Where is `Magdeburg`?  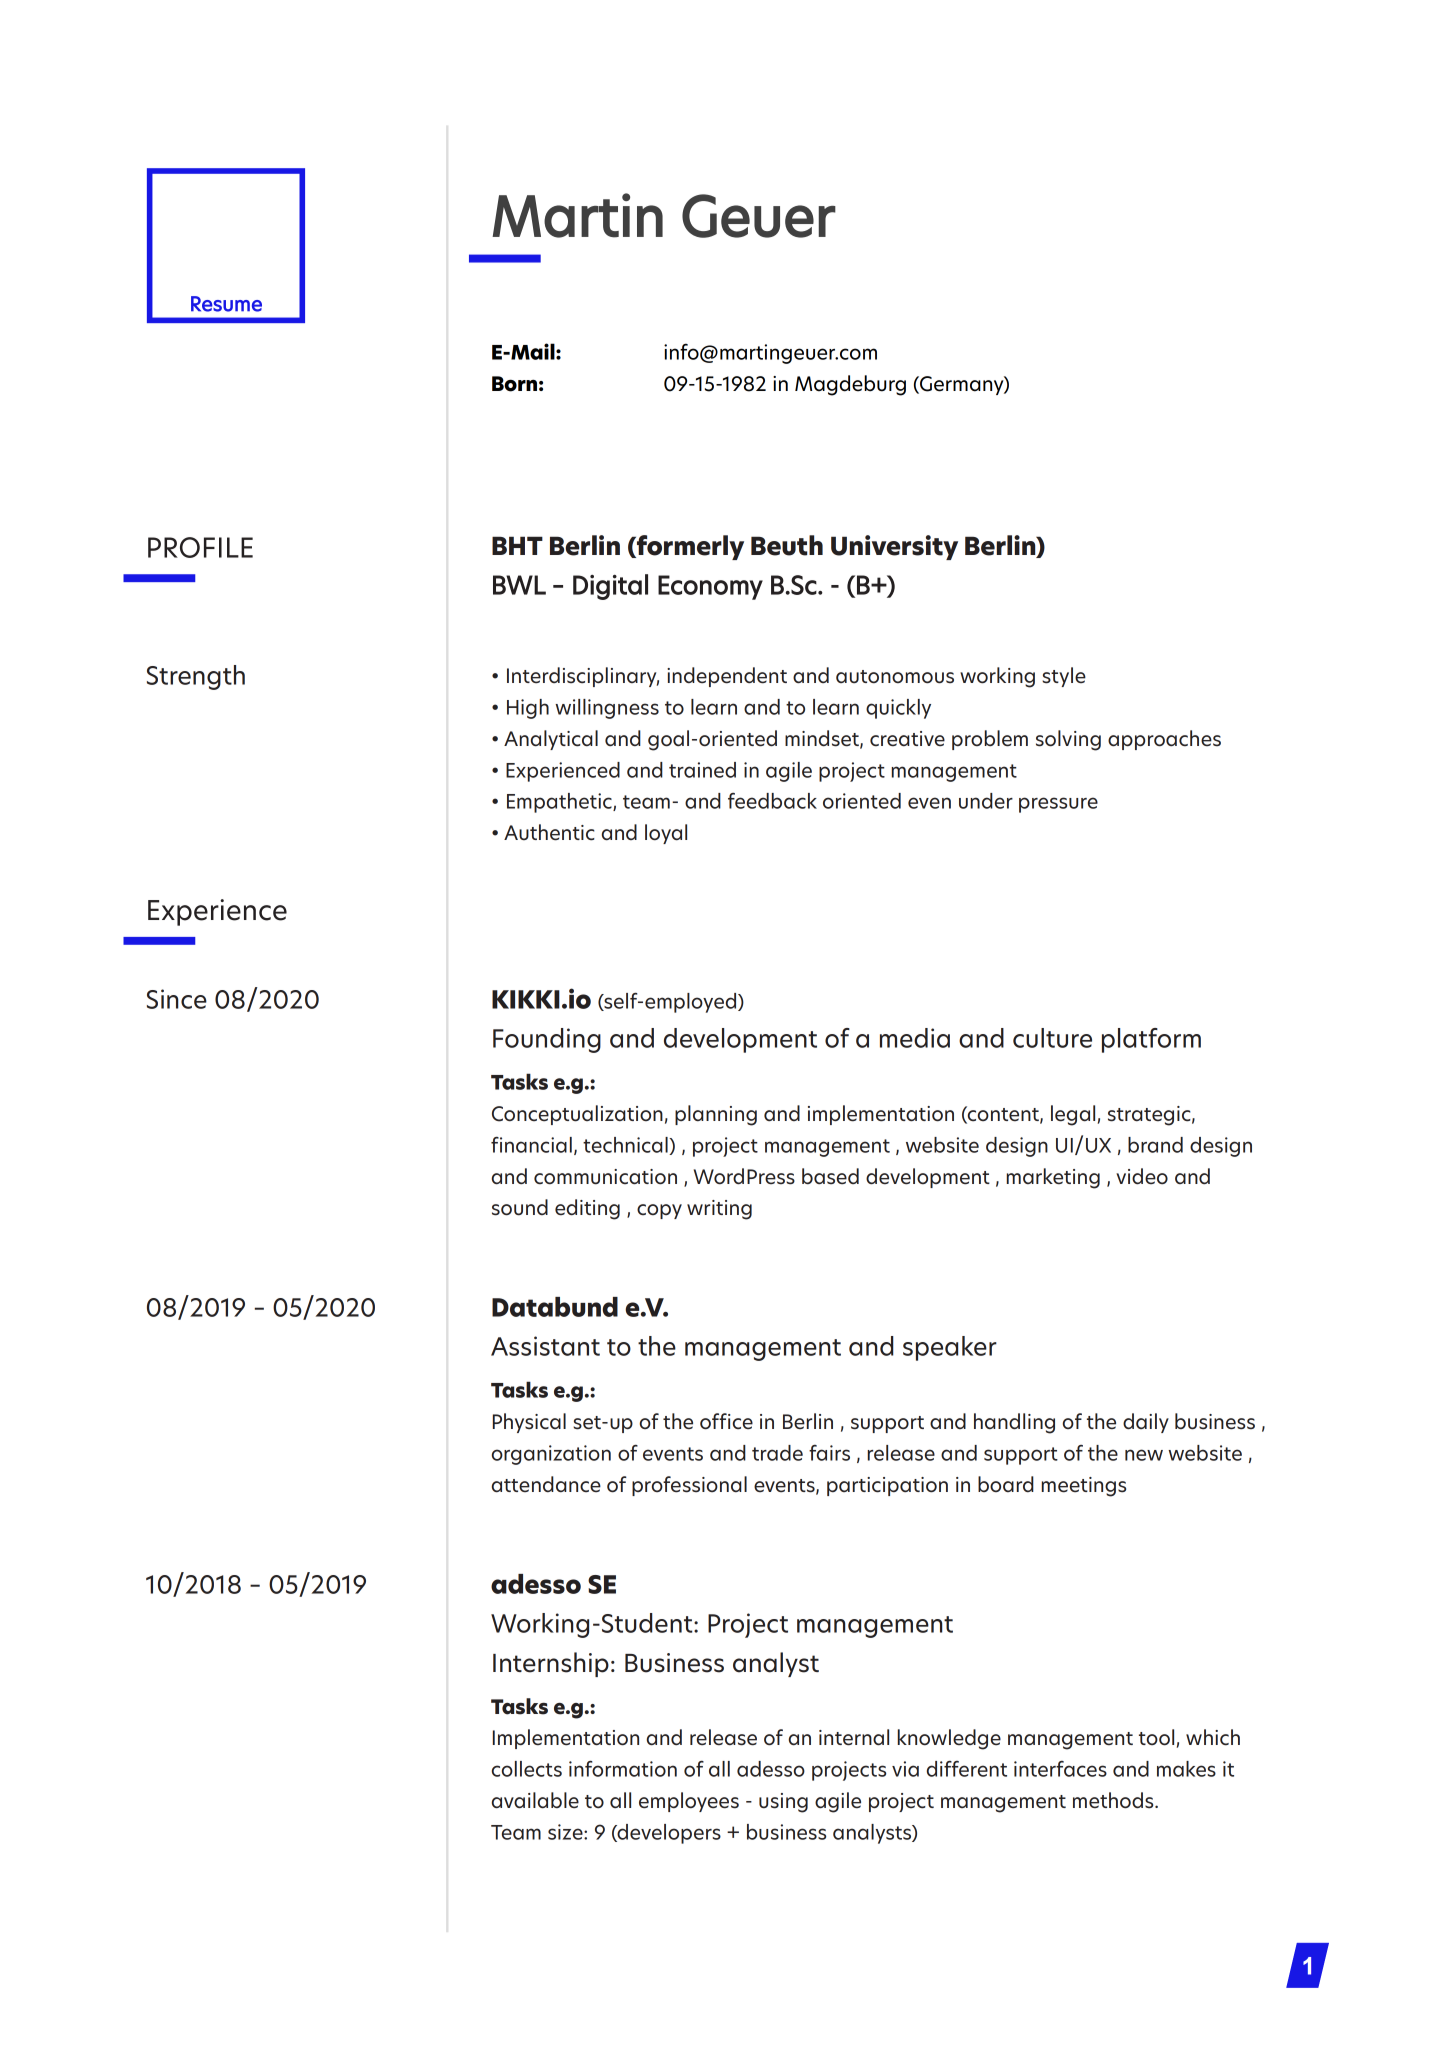
Magdeburg is located at coordinates (850, 385).
